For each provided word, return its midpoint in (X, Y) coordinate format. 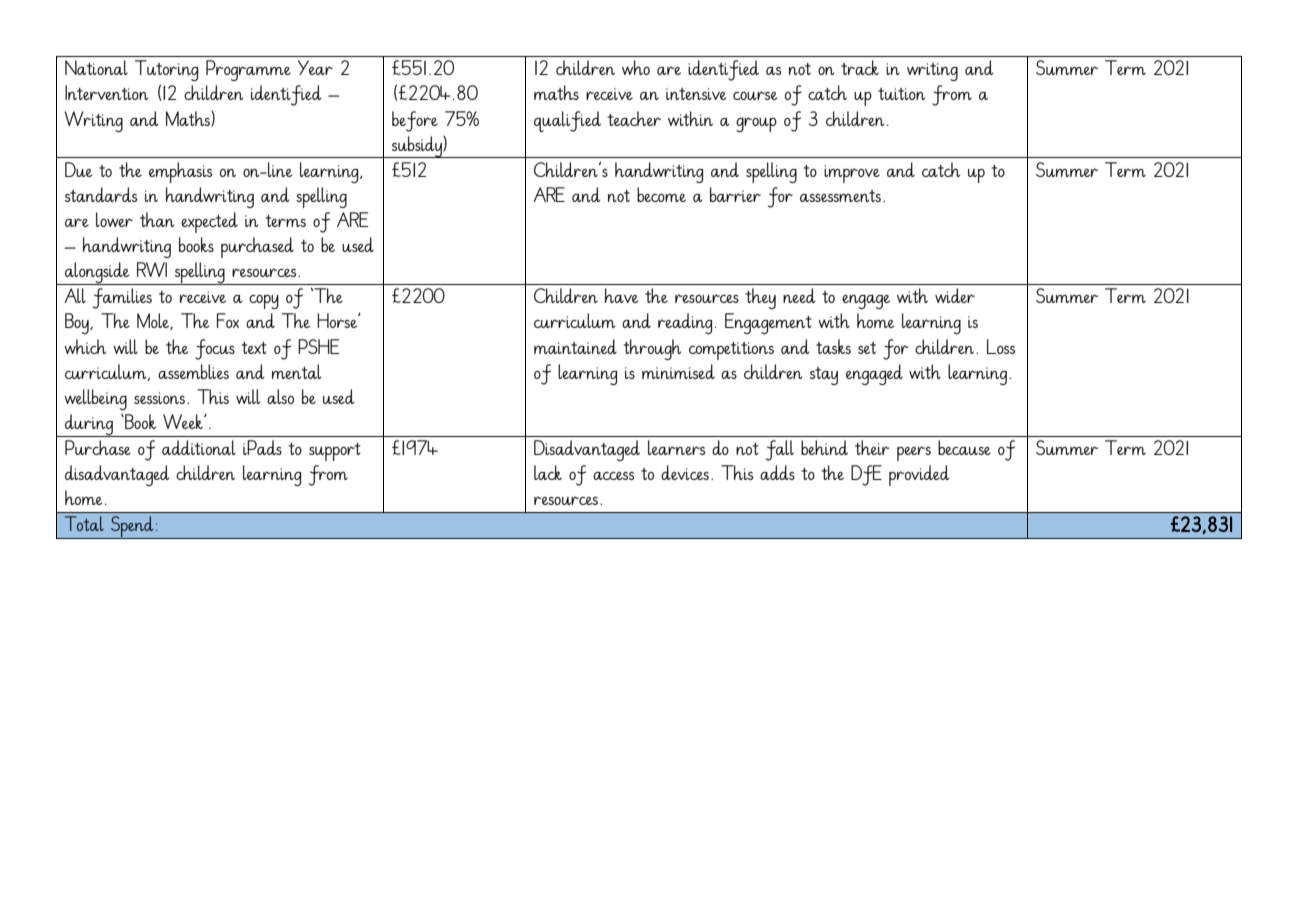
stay (824, 376)
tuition (901, 94)
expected (209, 222)
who (636, 67)
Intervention (106, 92)
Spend (132, 527)
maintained (575, 346)
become (661, 194)
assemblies (193, 371)
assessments (840, 196)
